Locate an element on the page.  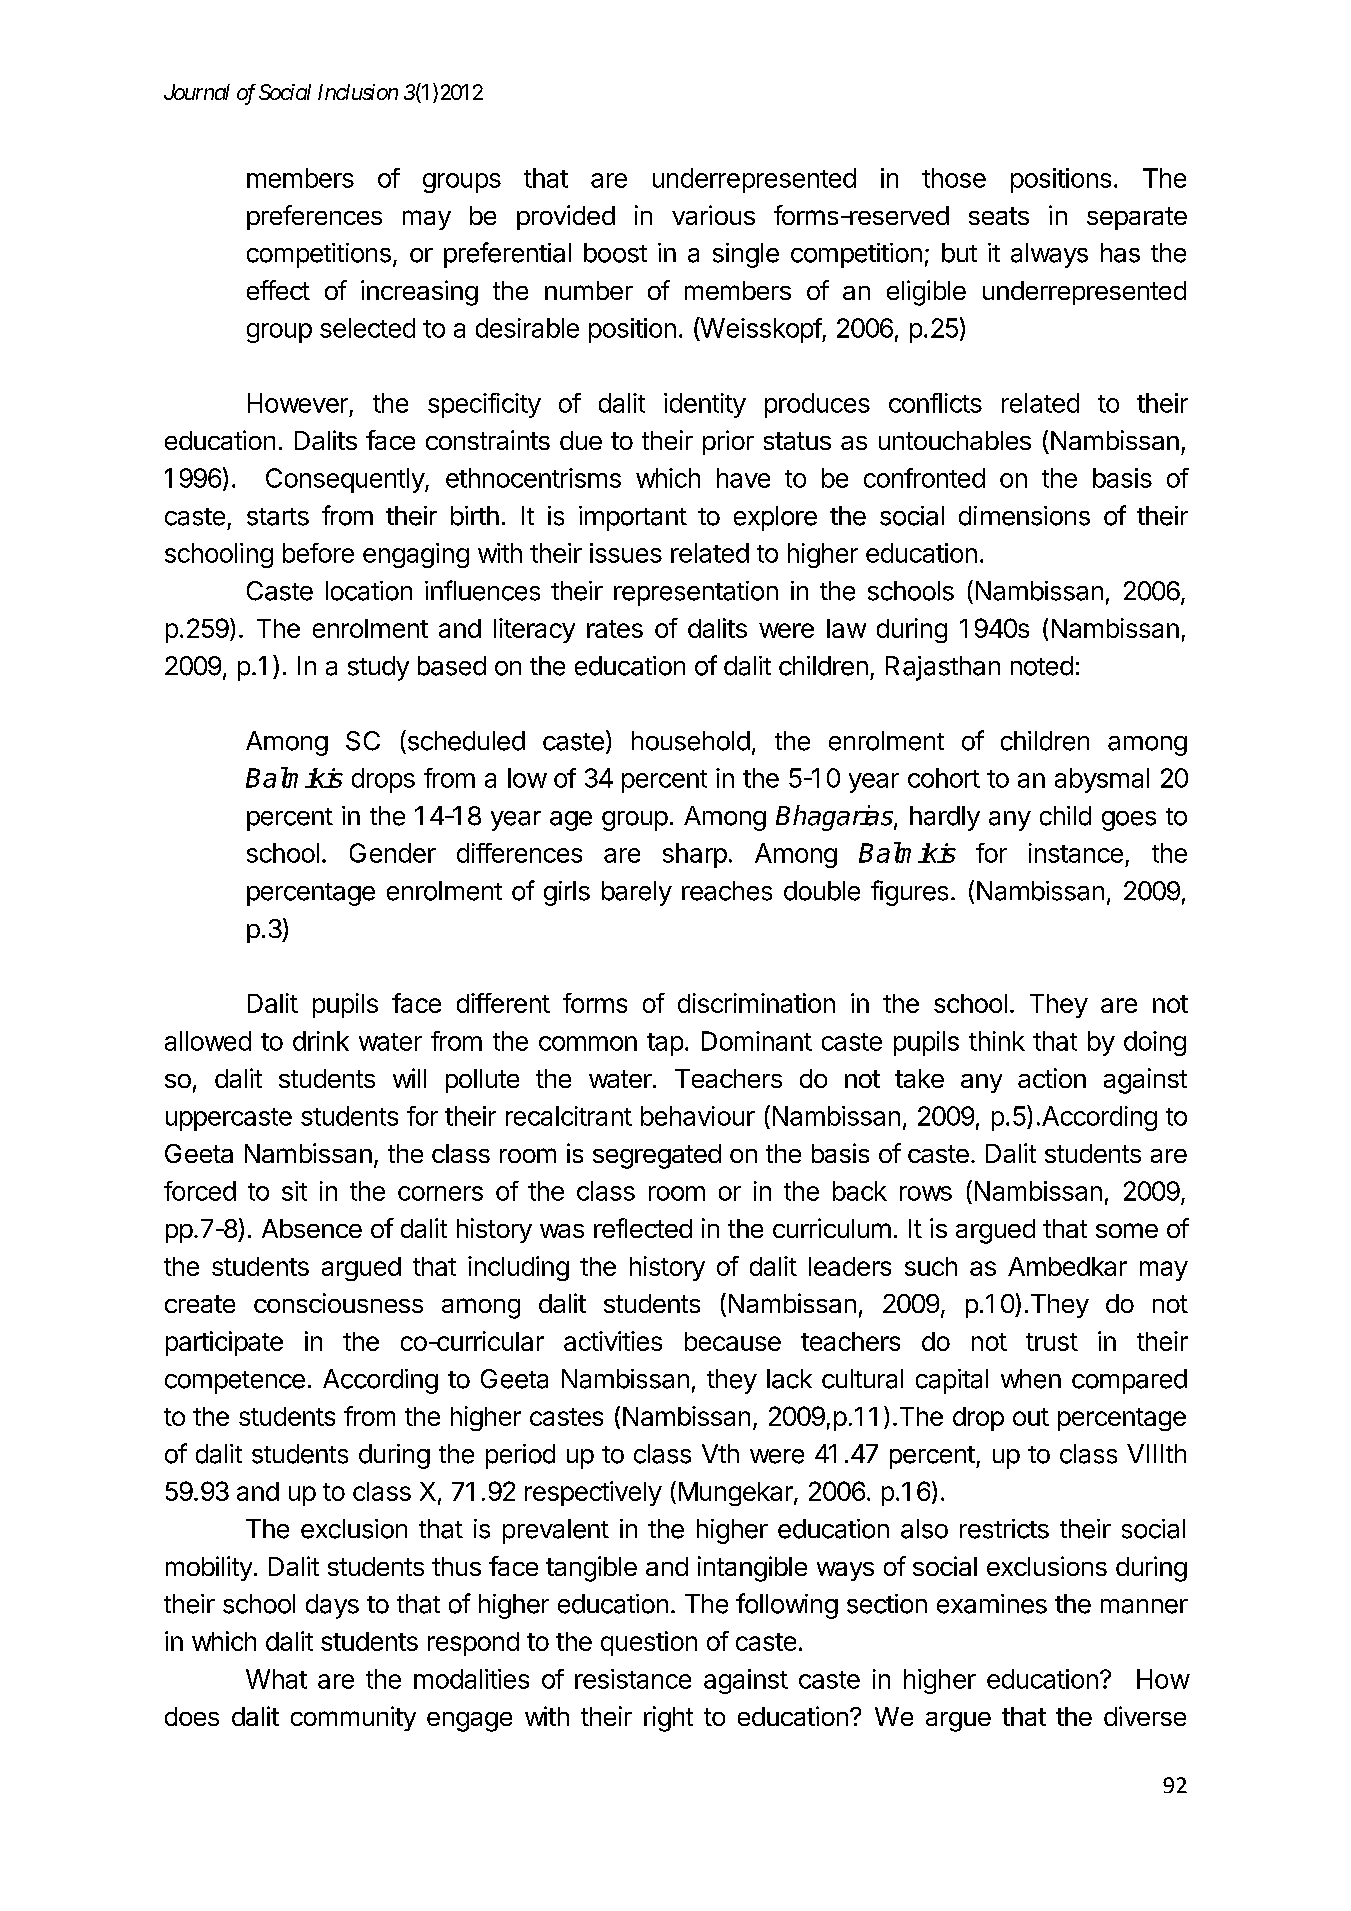
examines is located at coordinates (992, 1604).
